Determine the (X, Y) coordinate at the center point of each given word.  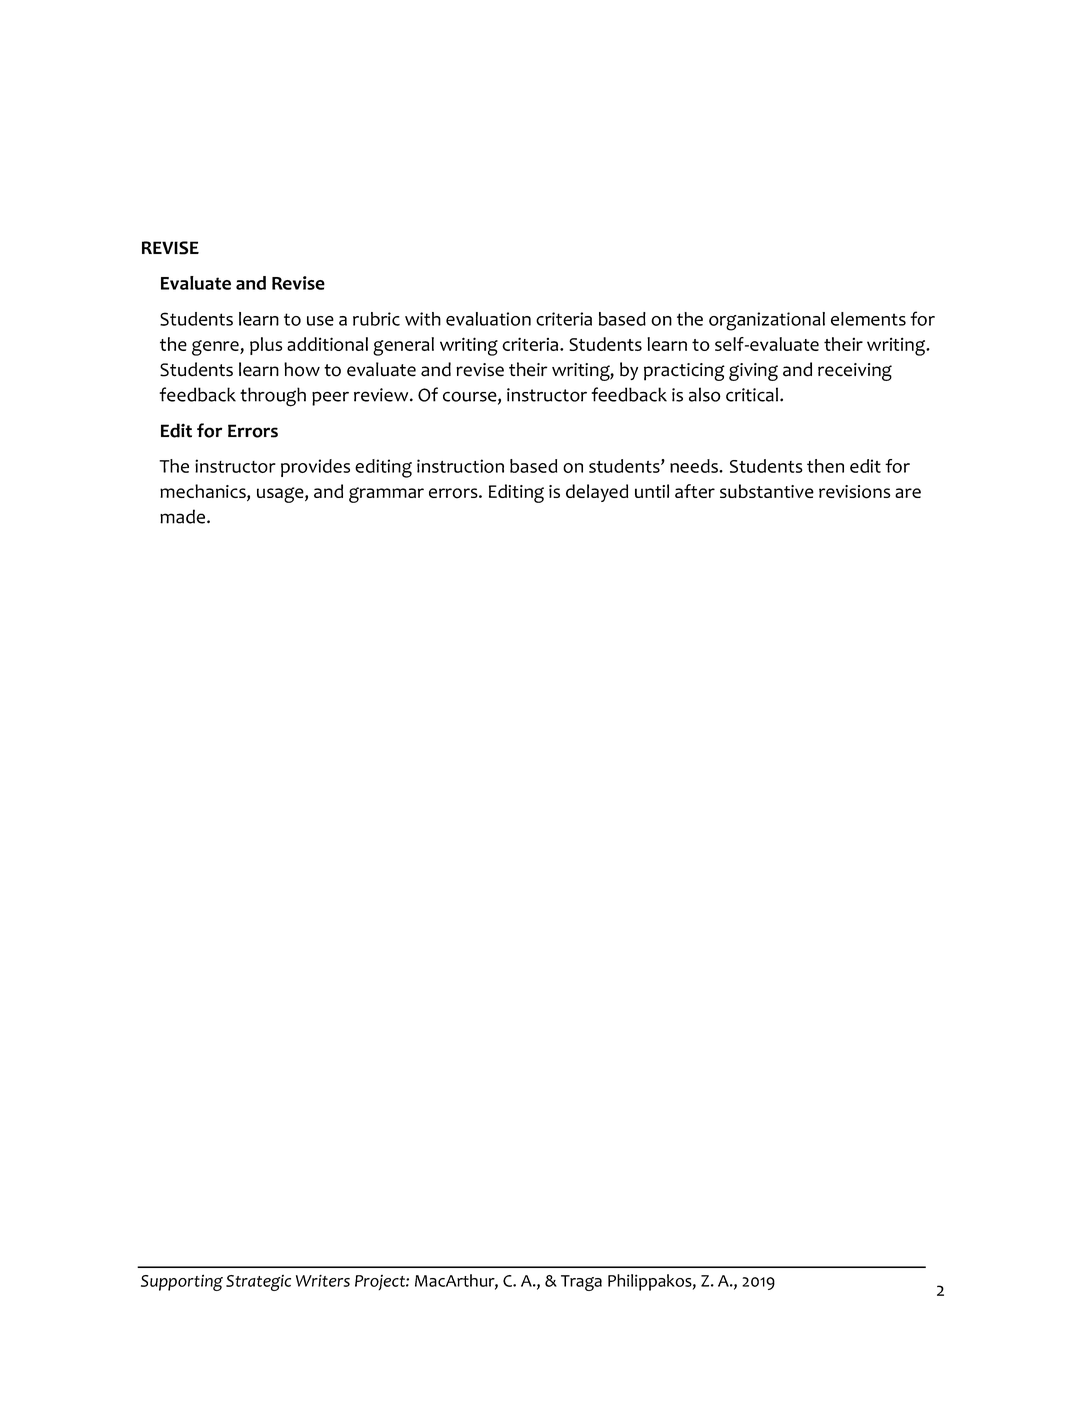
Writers (323, 1280)
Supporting (182, 1282)
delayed (597, 493)
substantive (767, 491)
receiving (855, 372)
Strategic (258, 1283)
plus (266, 346)
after (695, 491)
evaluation (488, 319)
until (652, 491)
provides (315, 468)
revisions (854, 492)
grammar (386, 495)
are (908, 493)
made (182, 516)
